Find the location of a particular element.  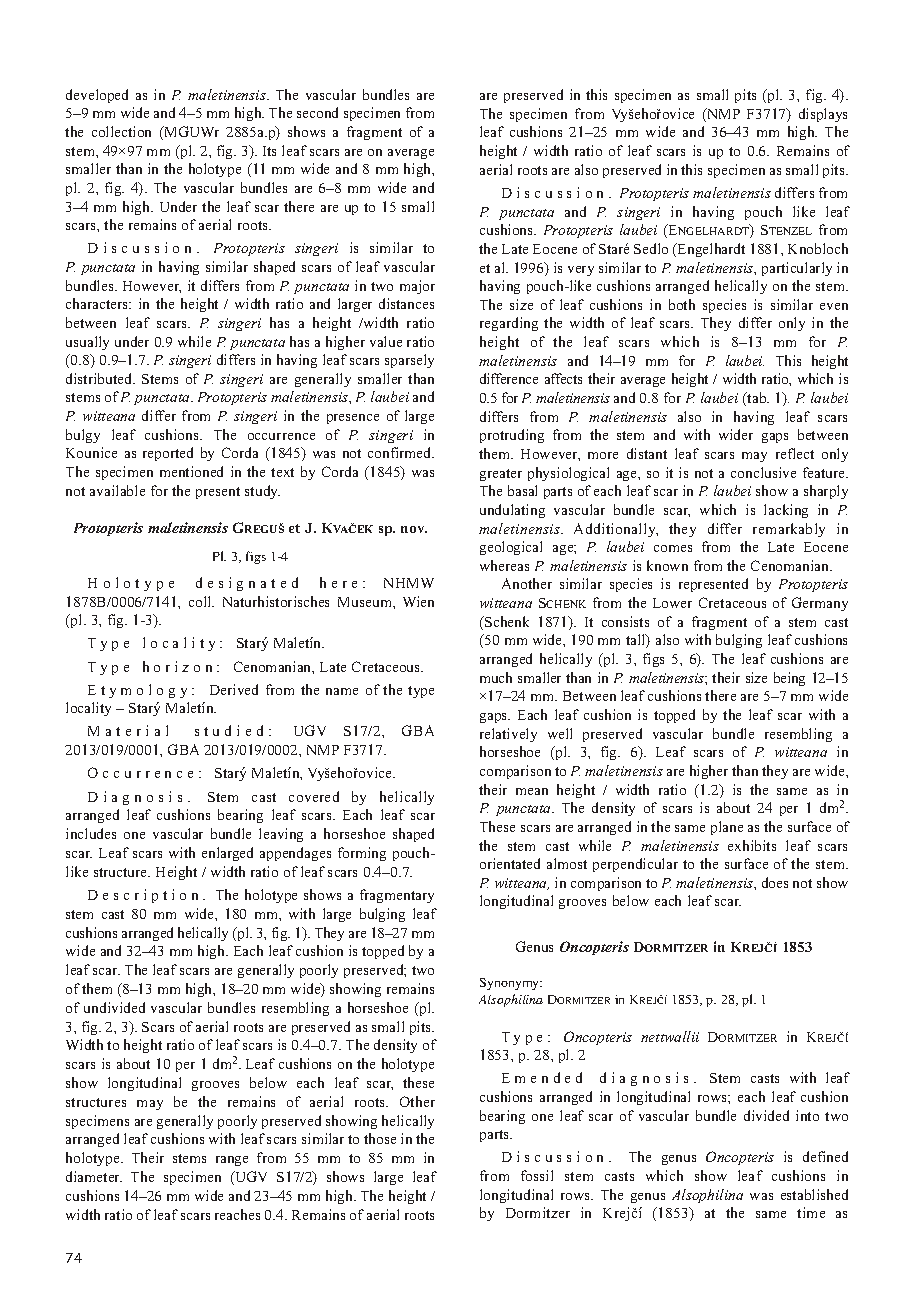

those is located at coordinates (380, 1138).
